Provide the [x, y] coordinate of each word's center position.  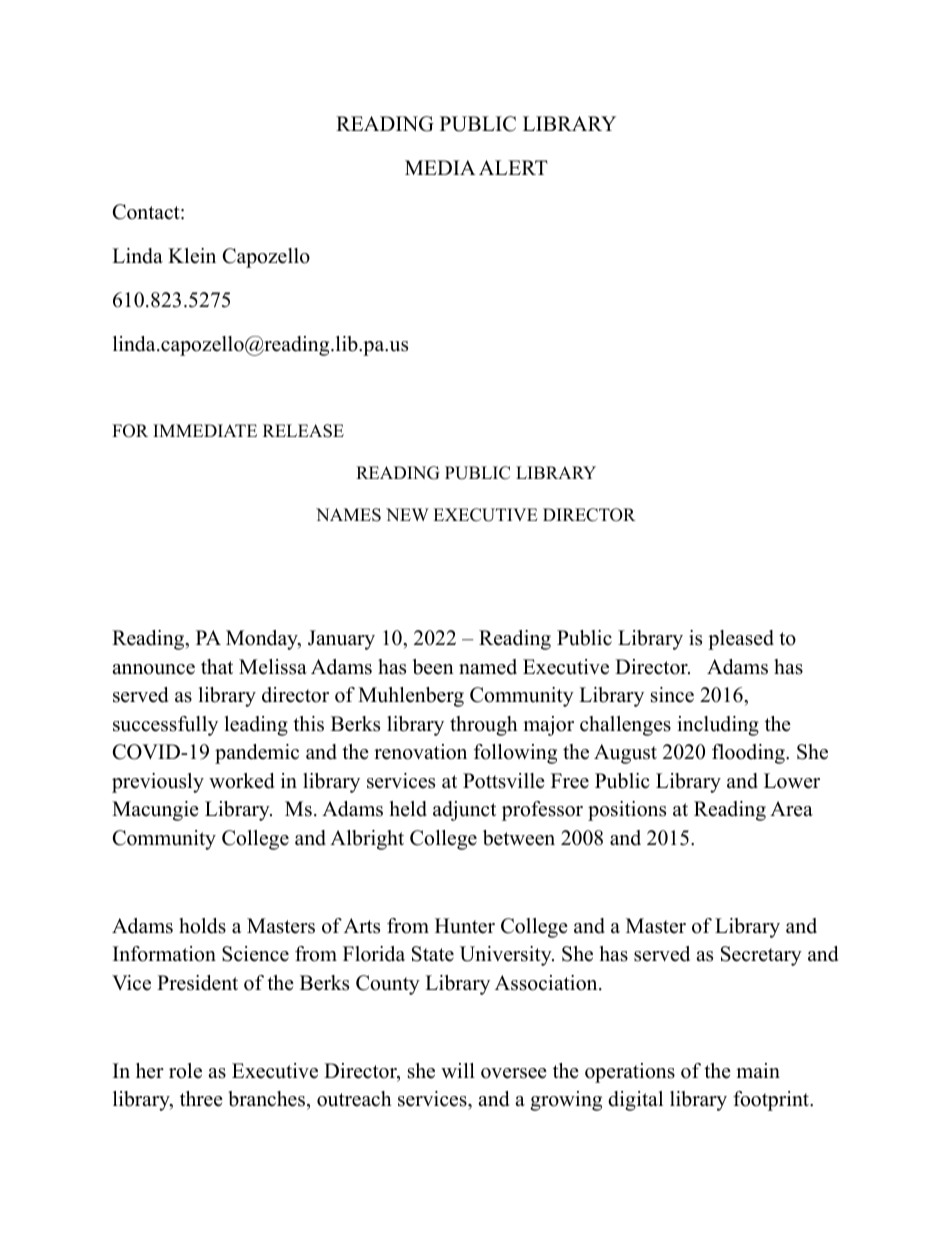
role [185, 1071]
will [458, 1070]
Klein [192, 256]
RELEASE [303, 431]
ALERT [513, 167]
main [758, 1070]
